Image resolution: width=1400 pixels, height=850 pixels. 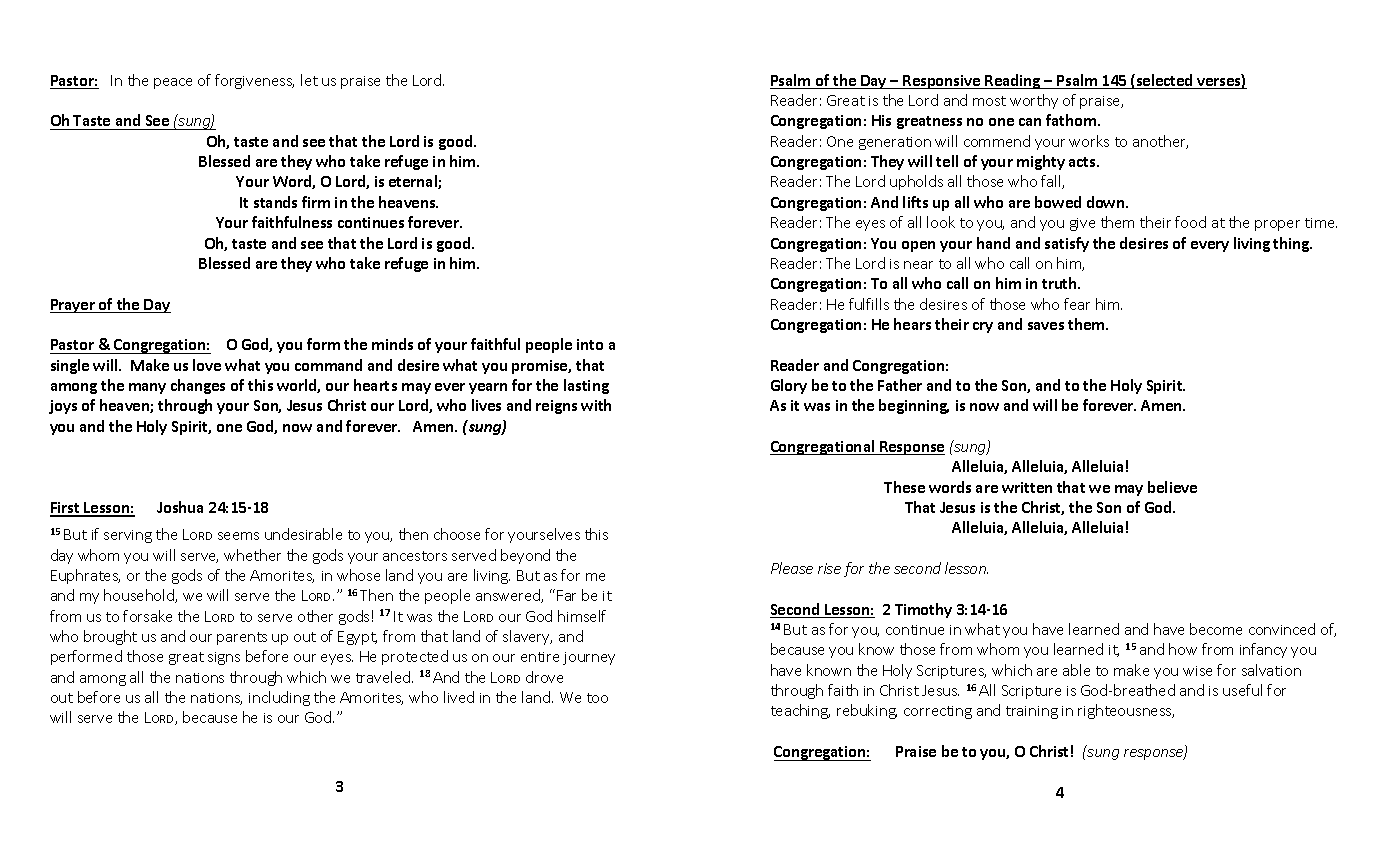 What do you see at coordinates (900, 385) in the page?
I see `Father` at bounding box center [900, 385].
